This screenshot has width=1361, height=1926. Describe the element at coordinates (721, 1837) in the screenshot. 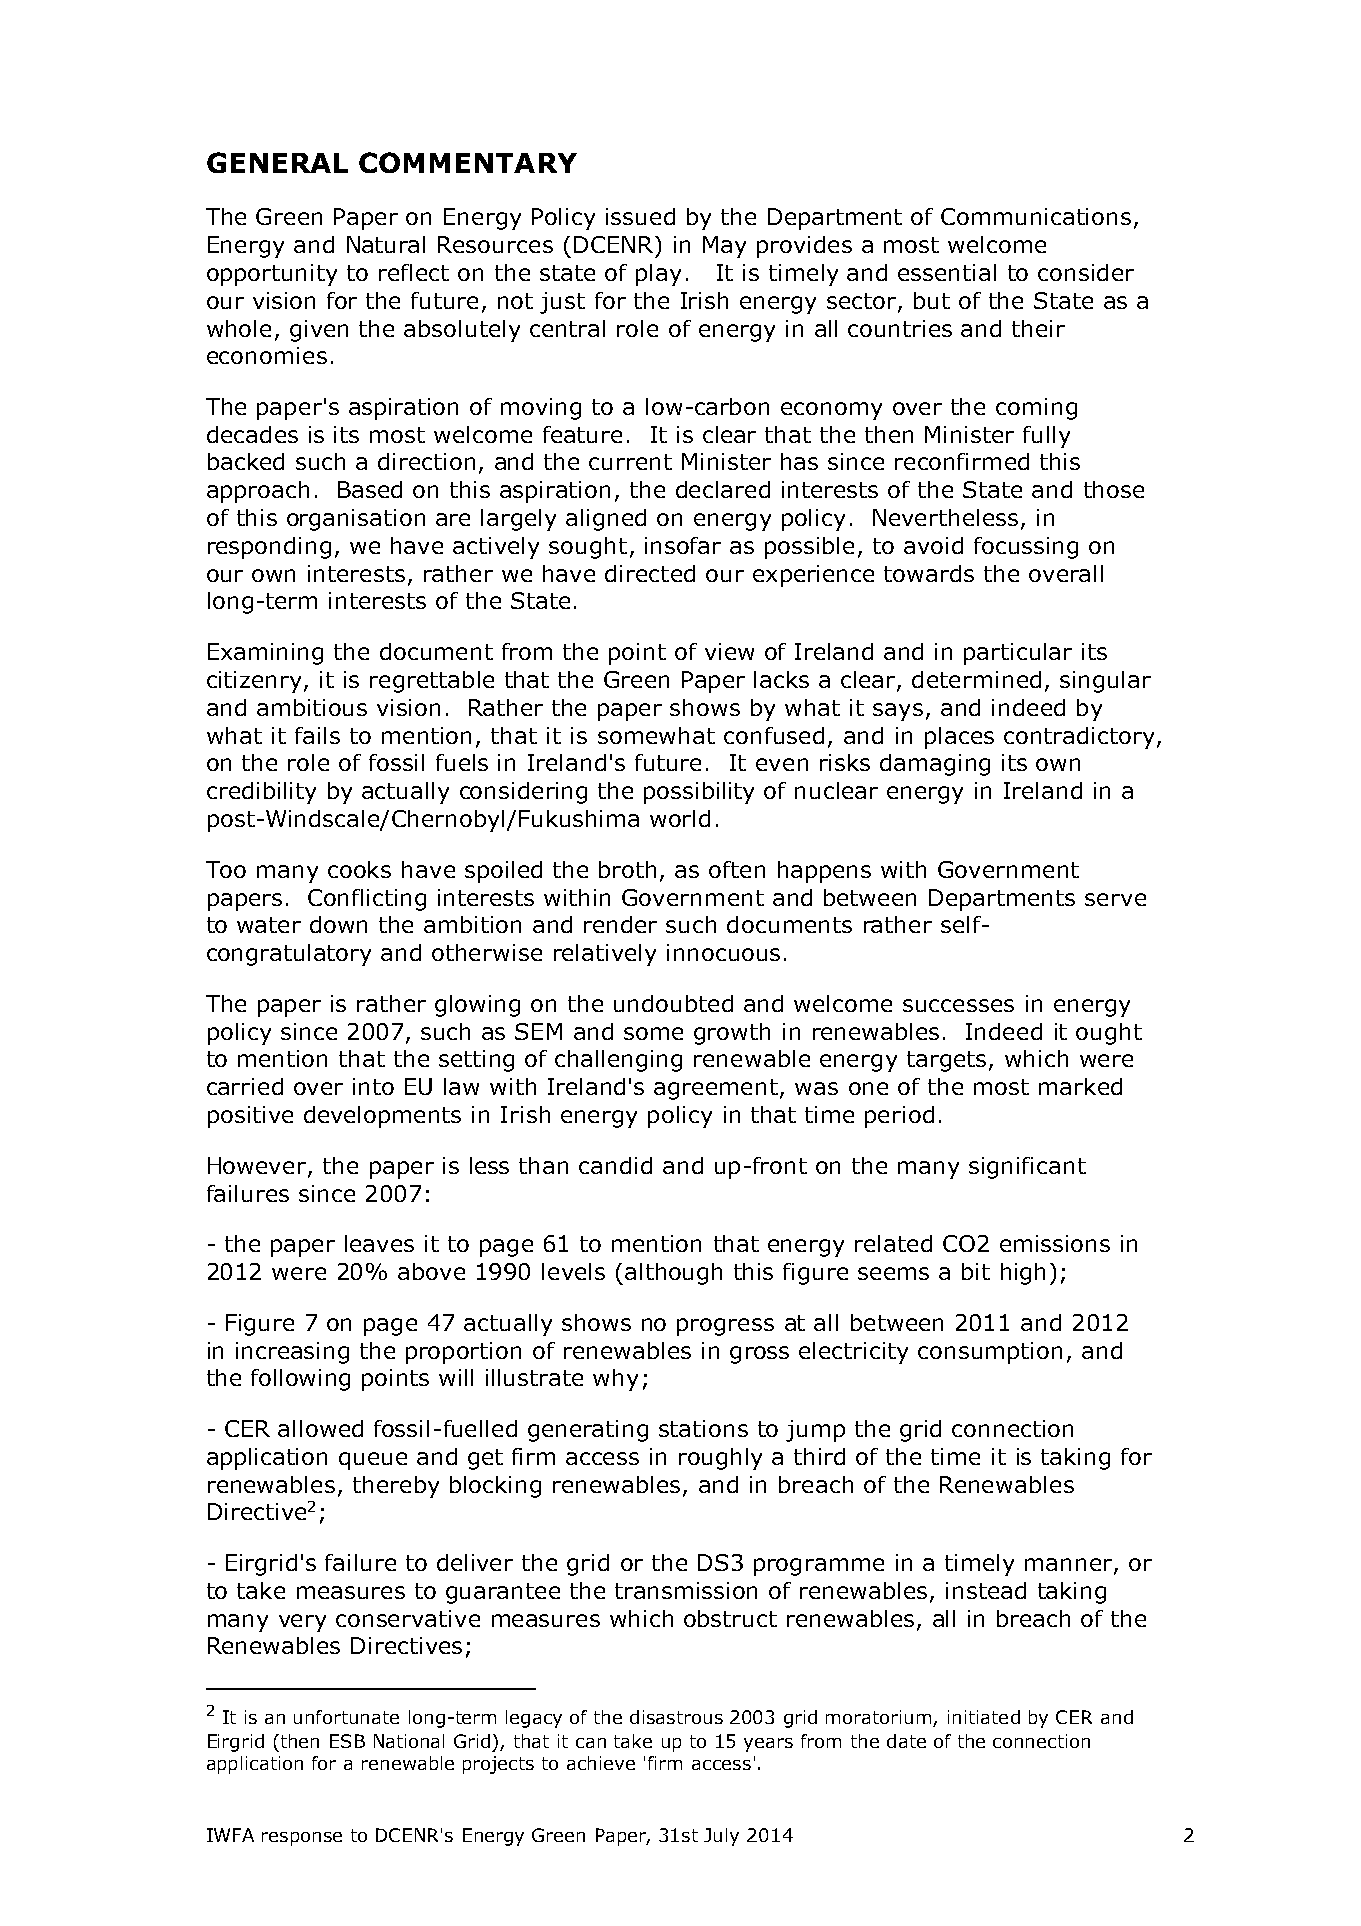

I see `July` at that location.
